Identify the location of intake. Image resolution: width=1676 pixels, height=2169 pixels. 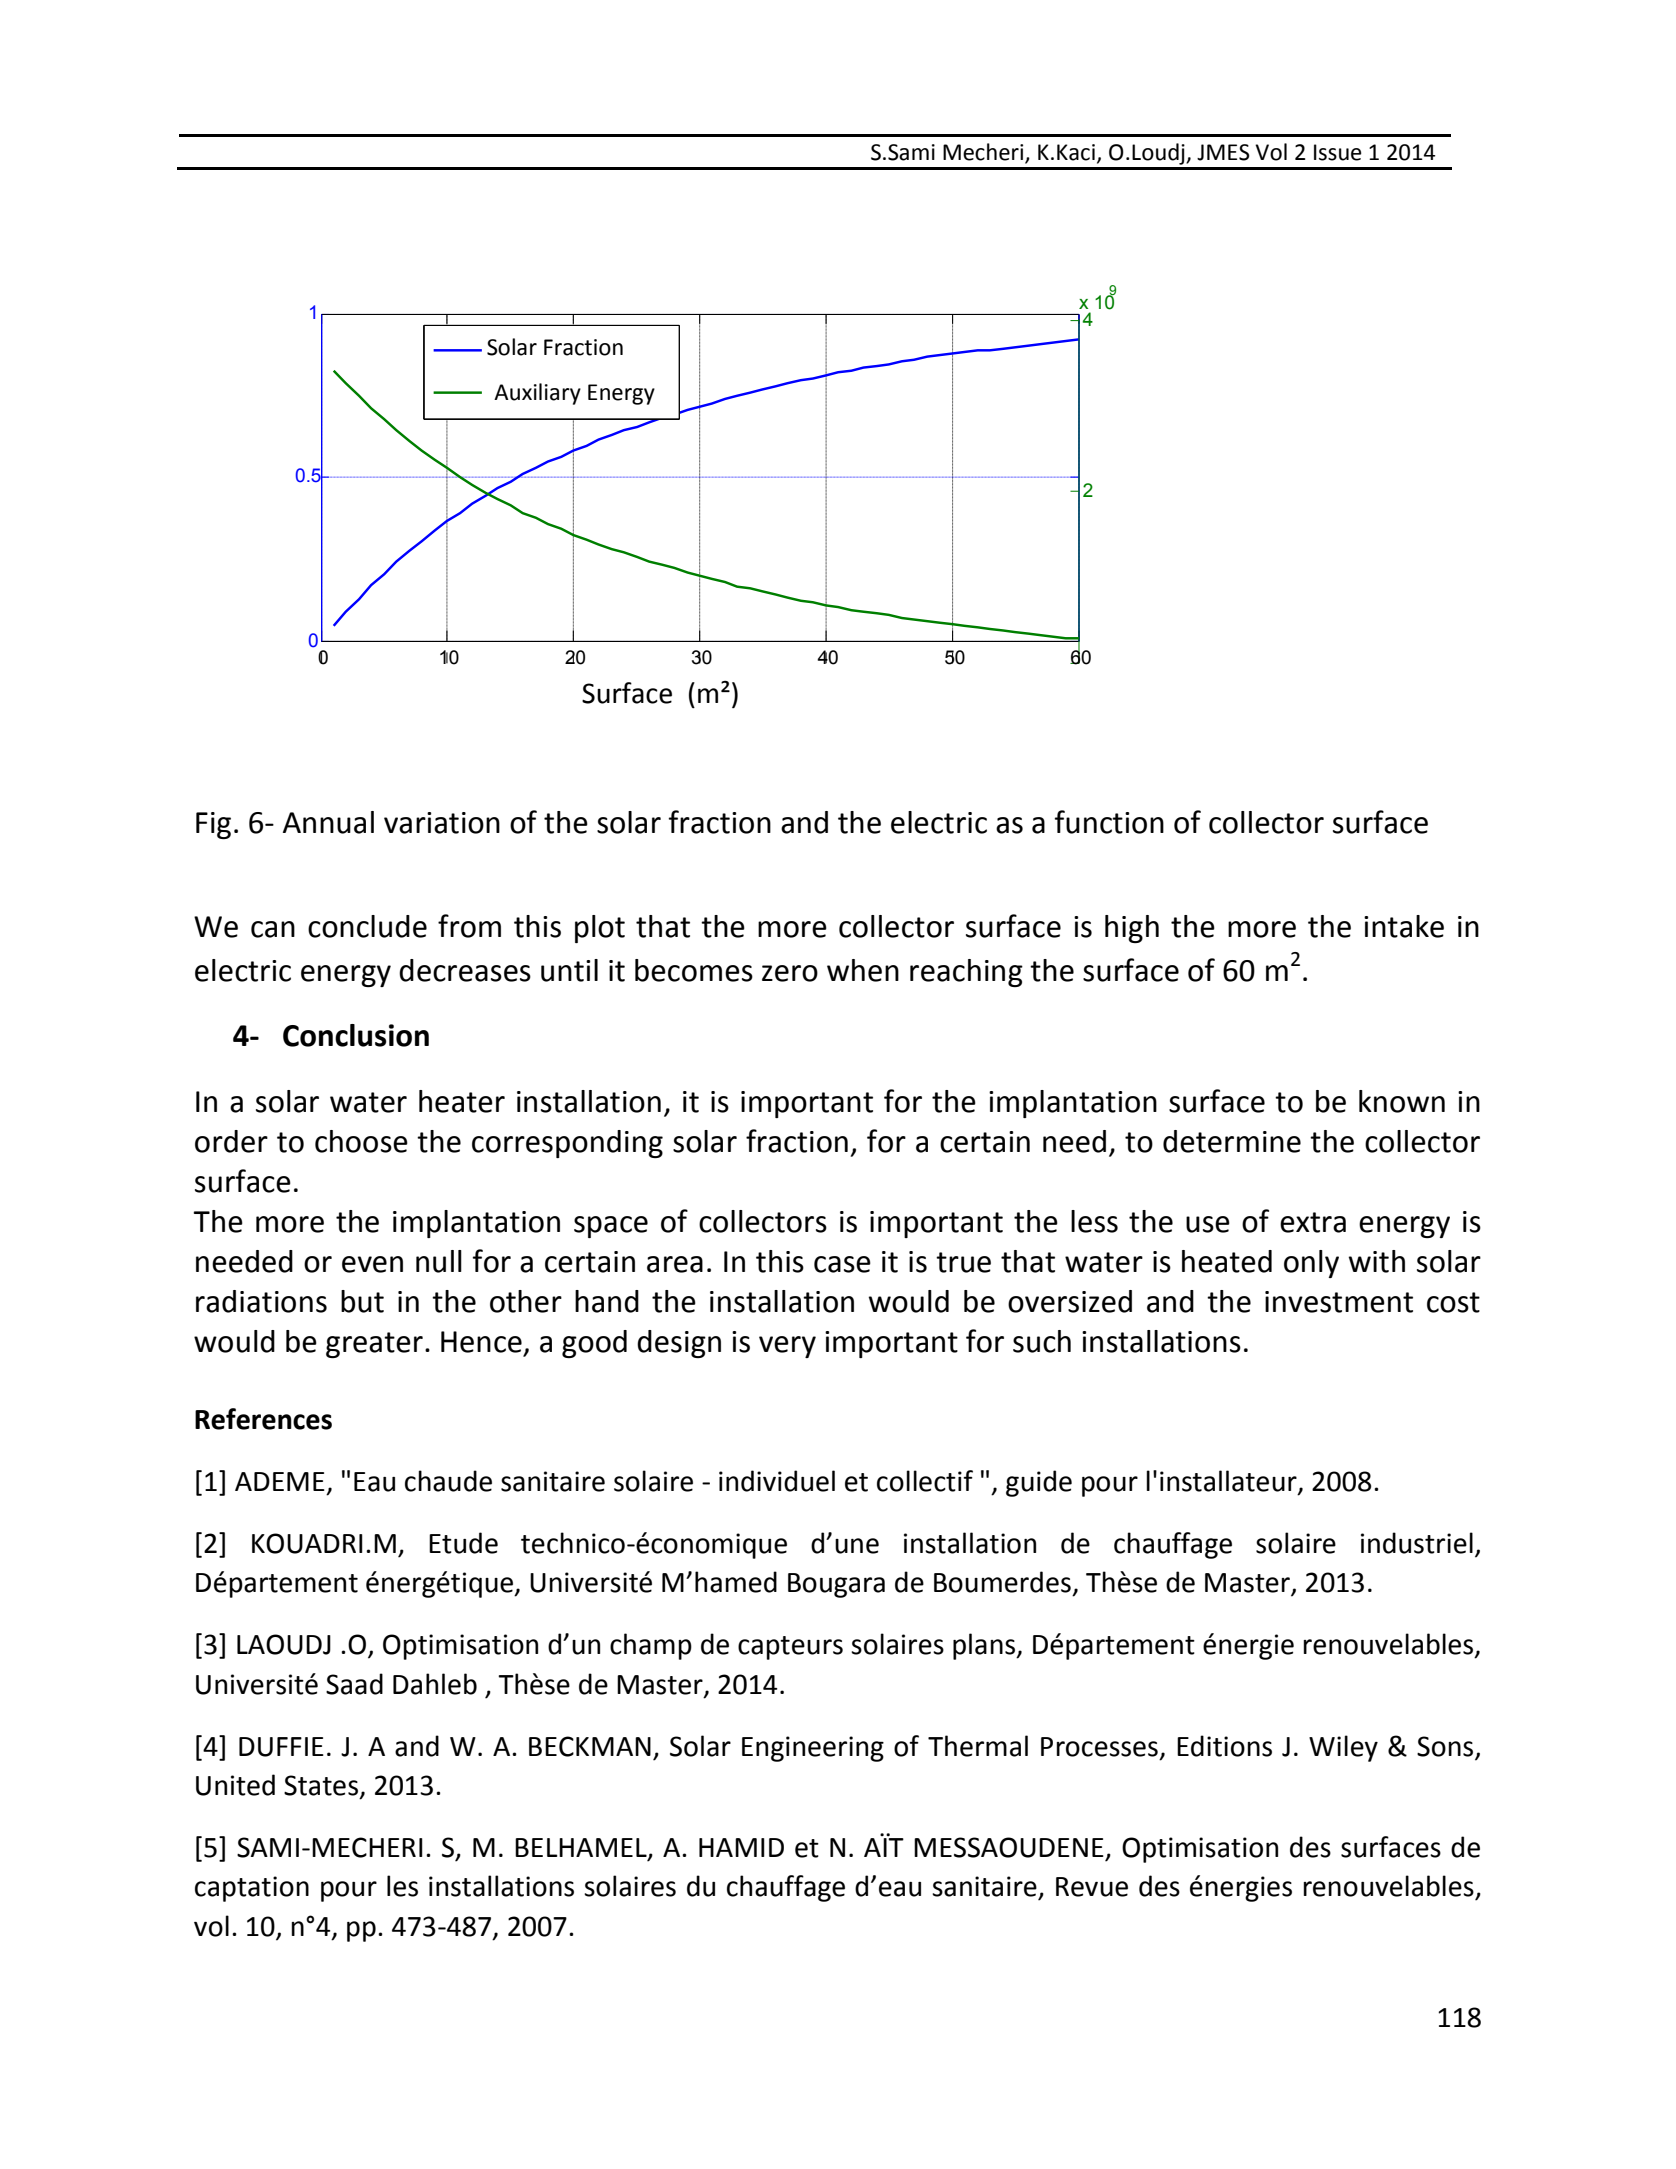
(1404, 926).
